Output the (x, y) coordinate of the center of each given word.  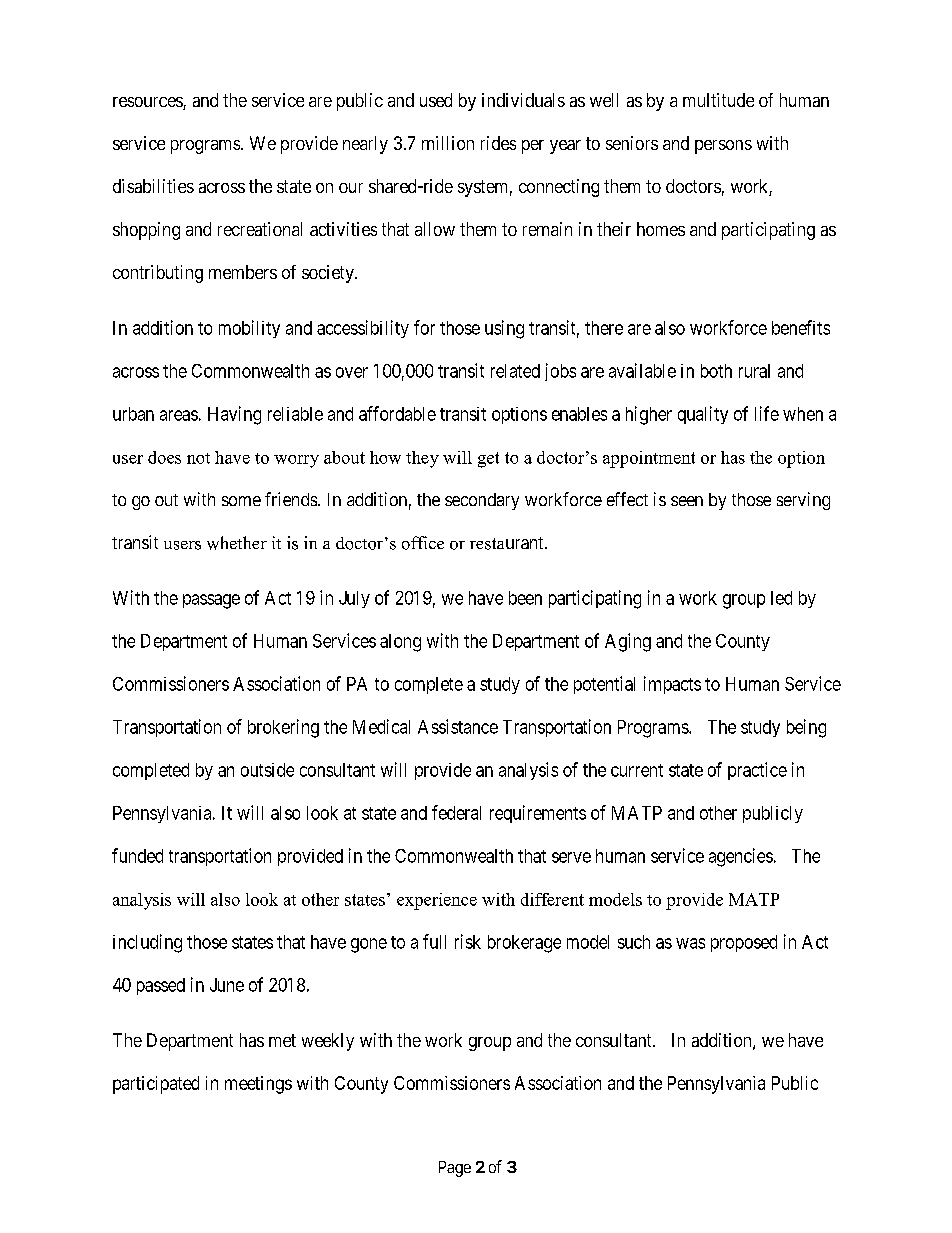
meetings (258, 1085)
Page (455, 1169)
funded (137, 855)
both (716, 371)
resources (148, 103)
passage (211, 601)
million (448, 143)
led (781, 598)
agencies (741, 857)
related (515, 371)
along (400, 643)
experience (437, 901)
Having (234, 415)
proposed (744, 943)
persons (723, 147)
